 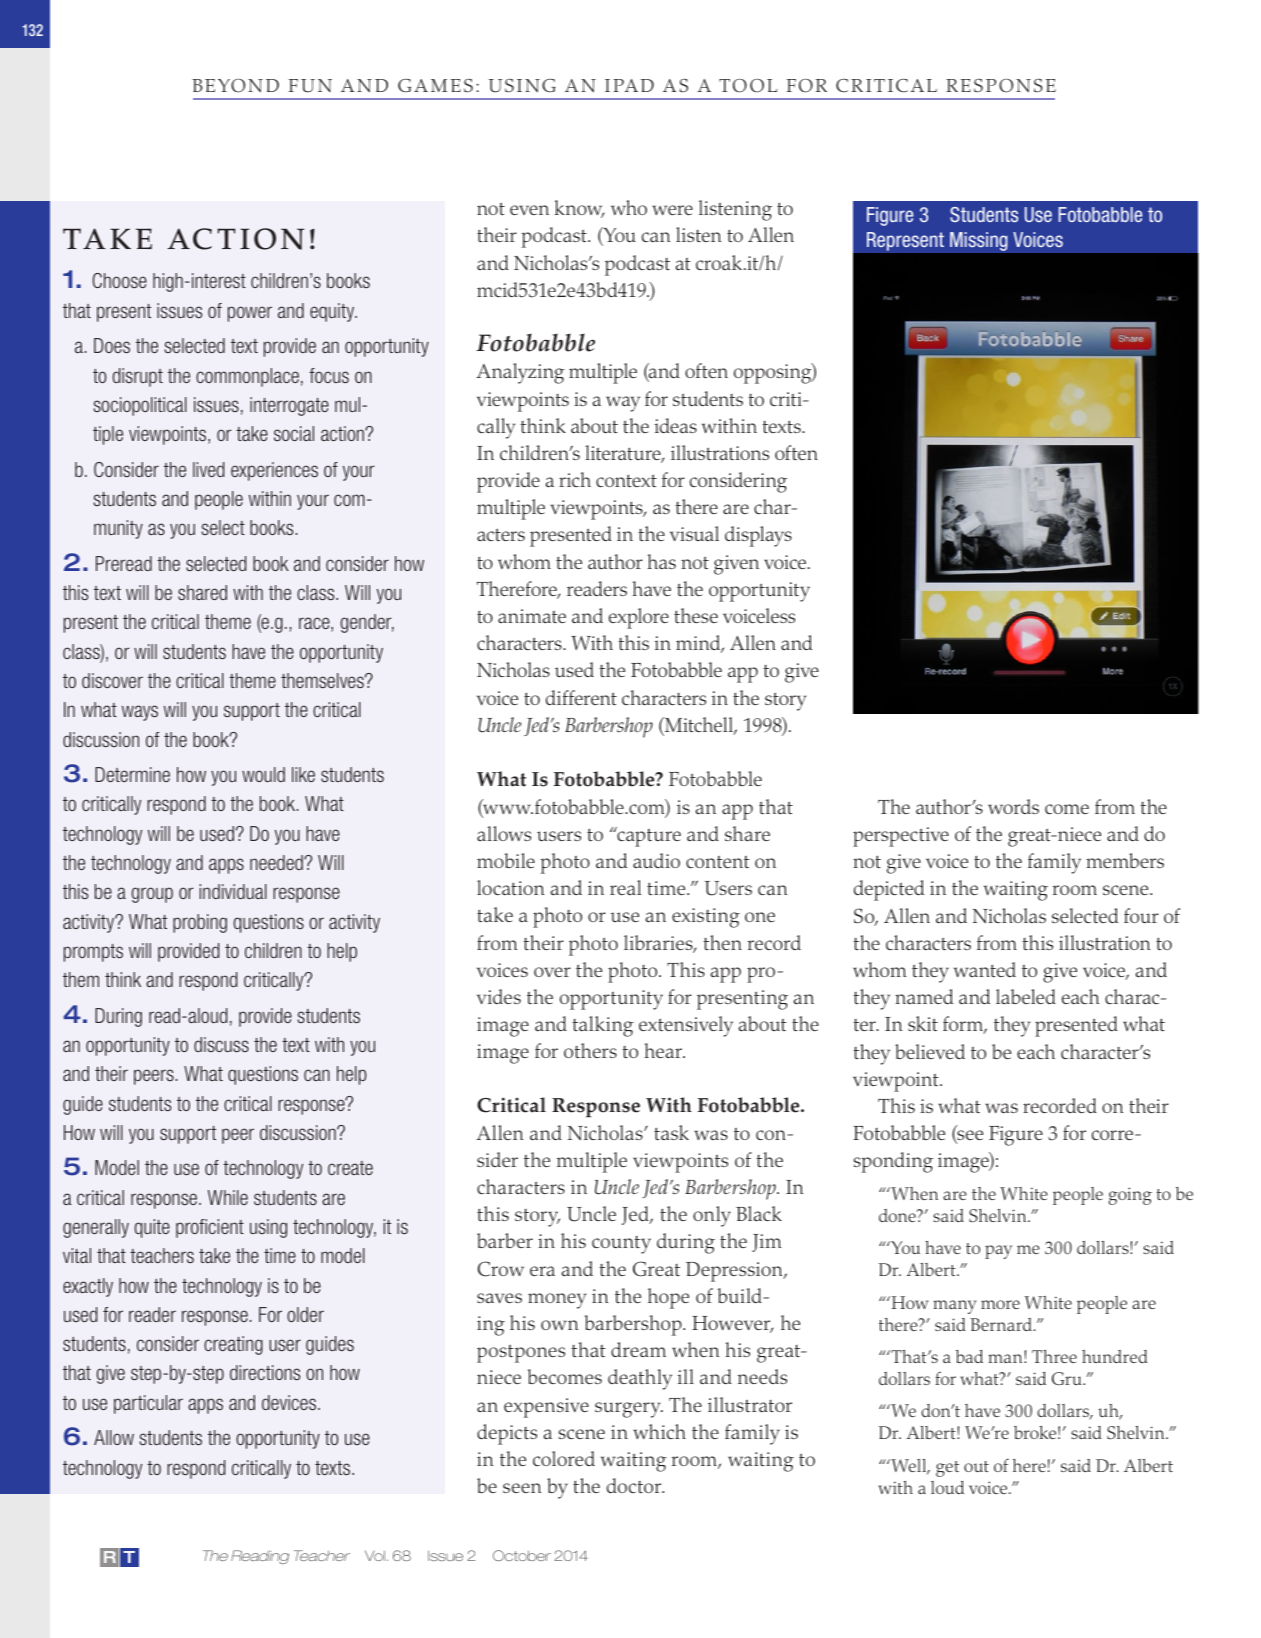 What do you see at coordinates (947, 1469) in the screenshot?
I see `get` at bounding box center [947, 1469].
